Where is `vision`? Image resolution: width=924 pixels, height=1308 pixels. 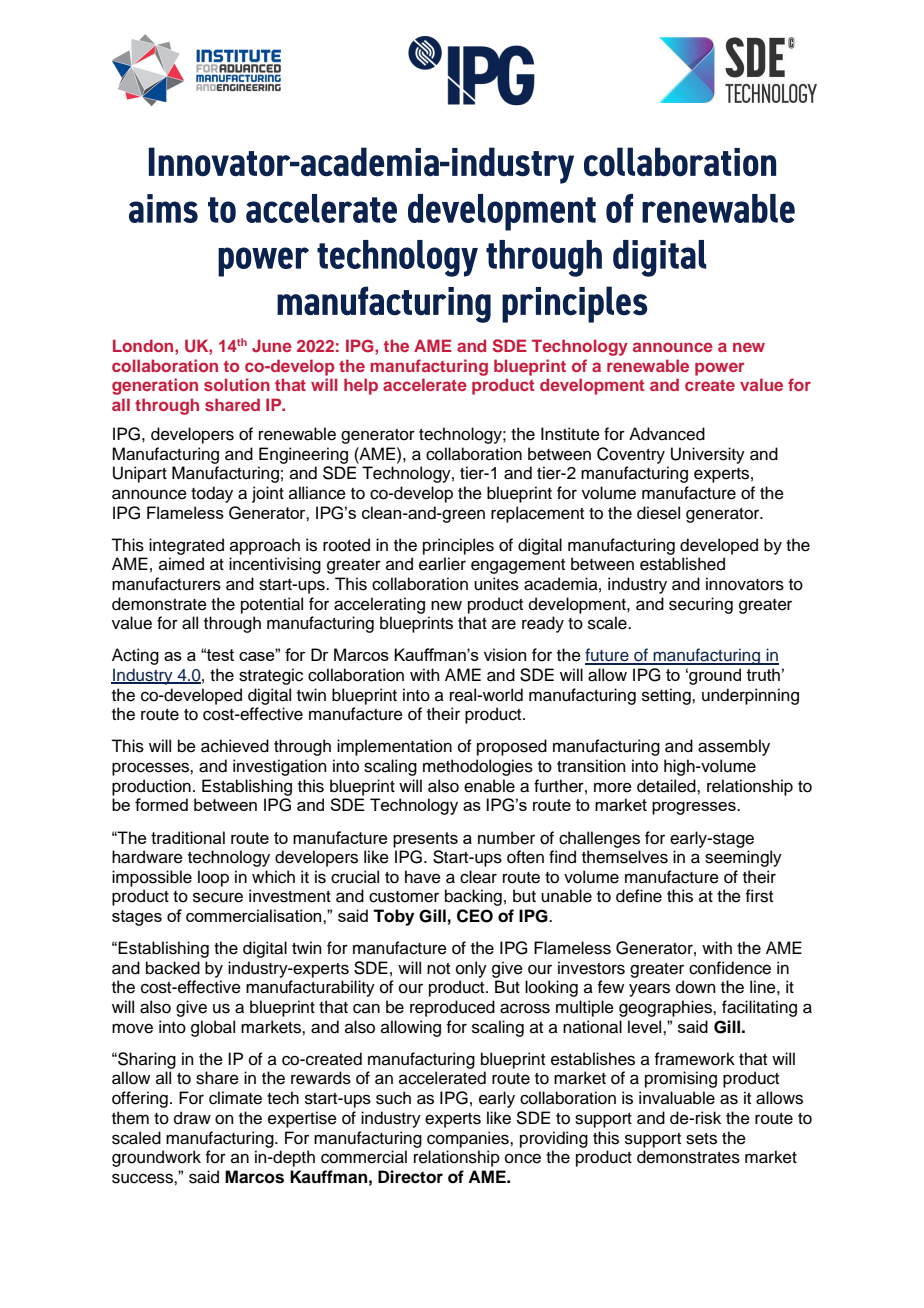
vision is located at coordinates (505, 654).
